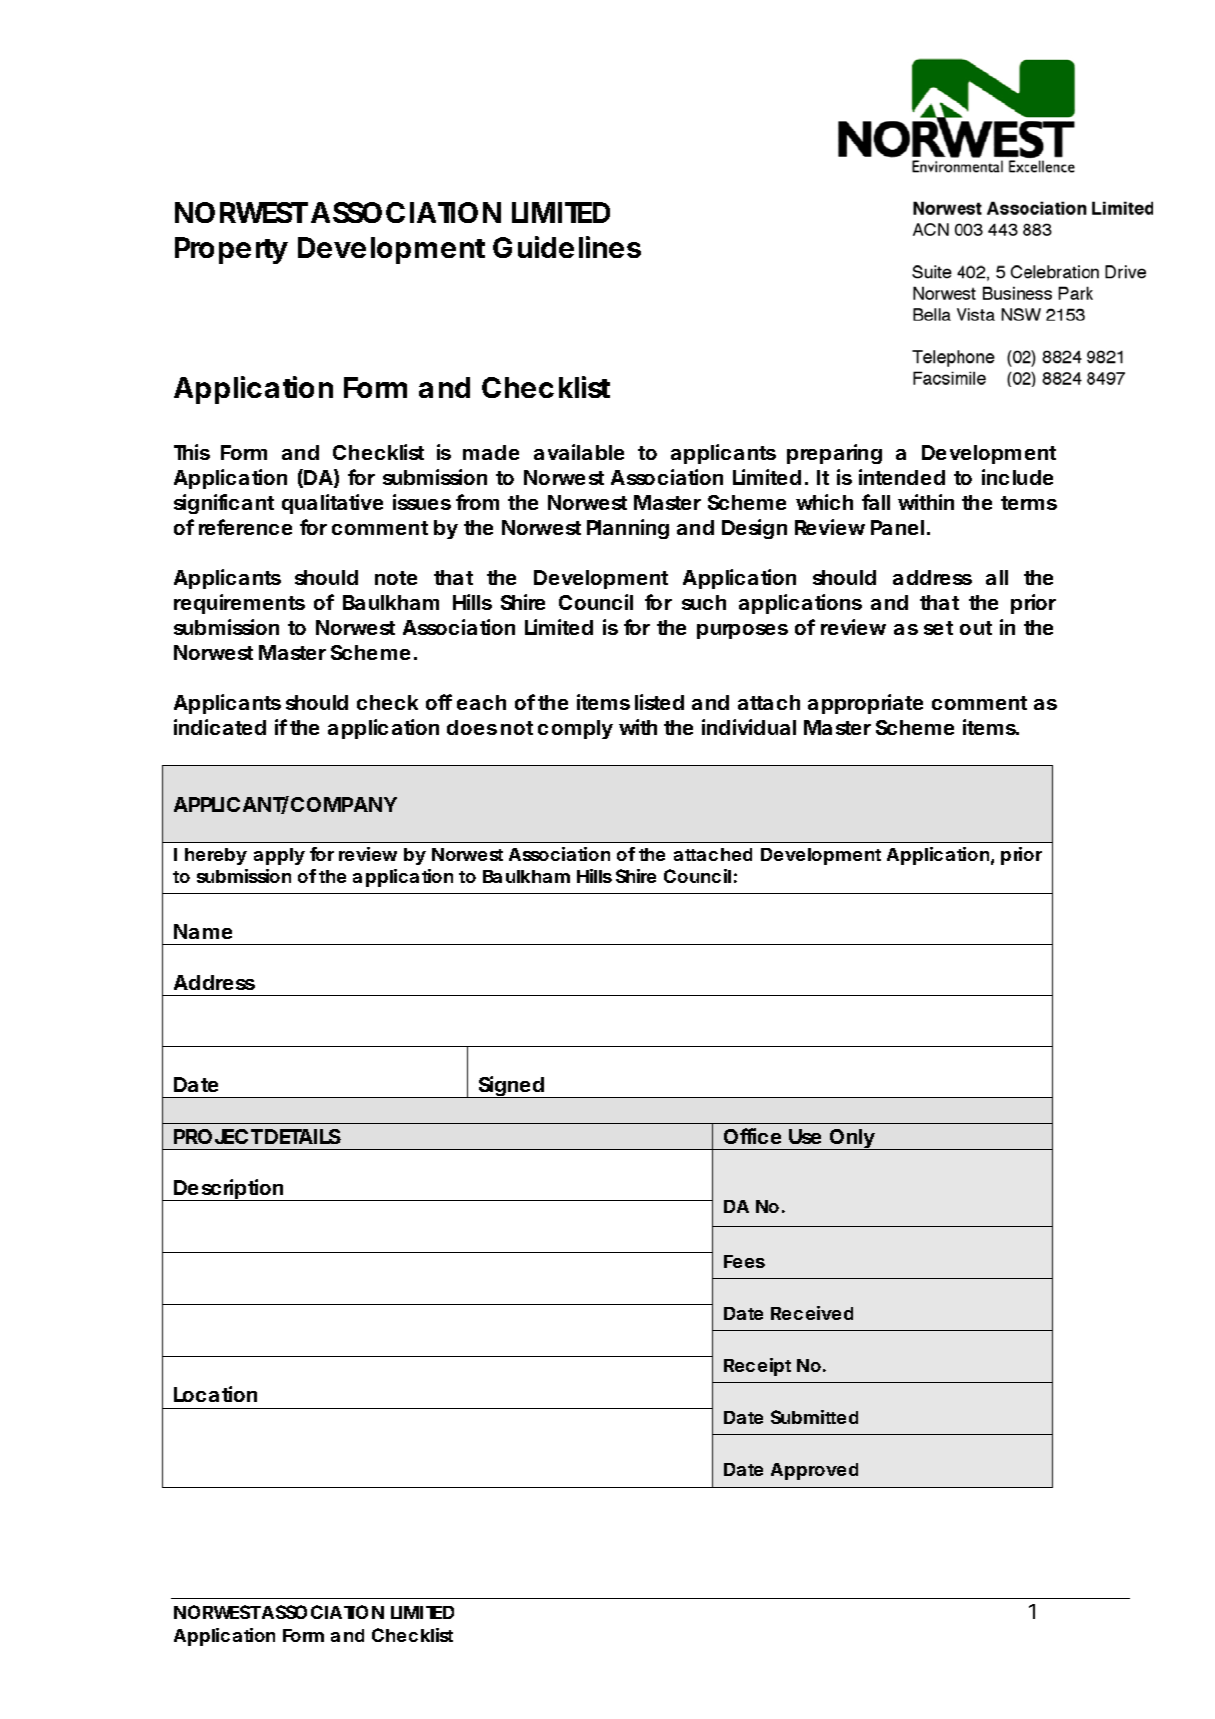  I want to click on include, so click(1017, 477).
